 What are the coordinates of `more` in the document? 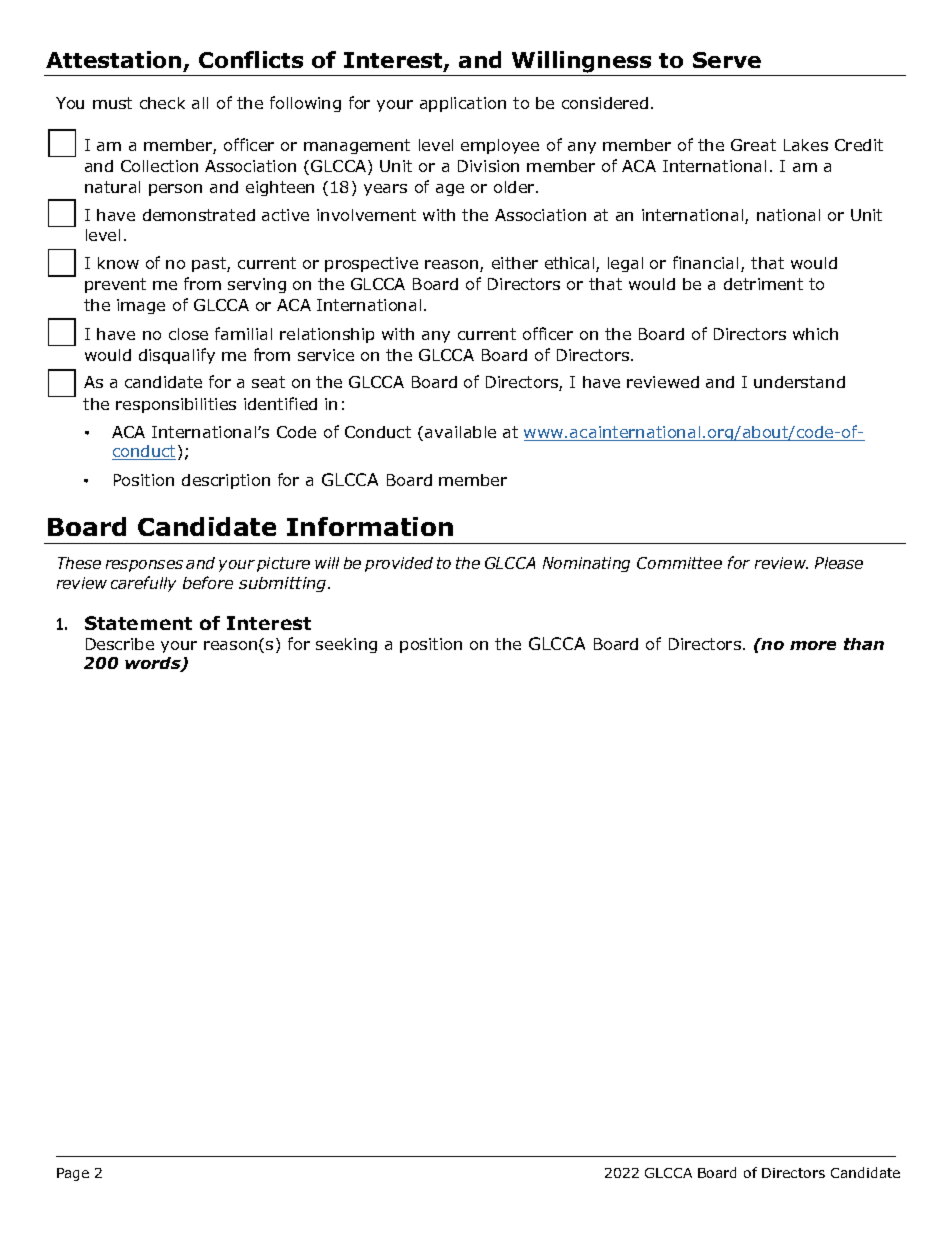 It's located at (813, 645).
